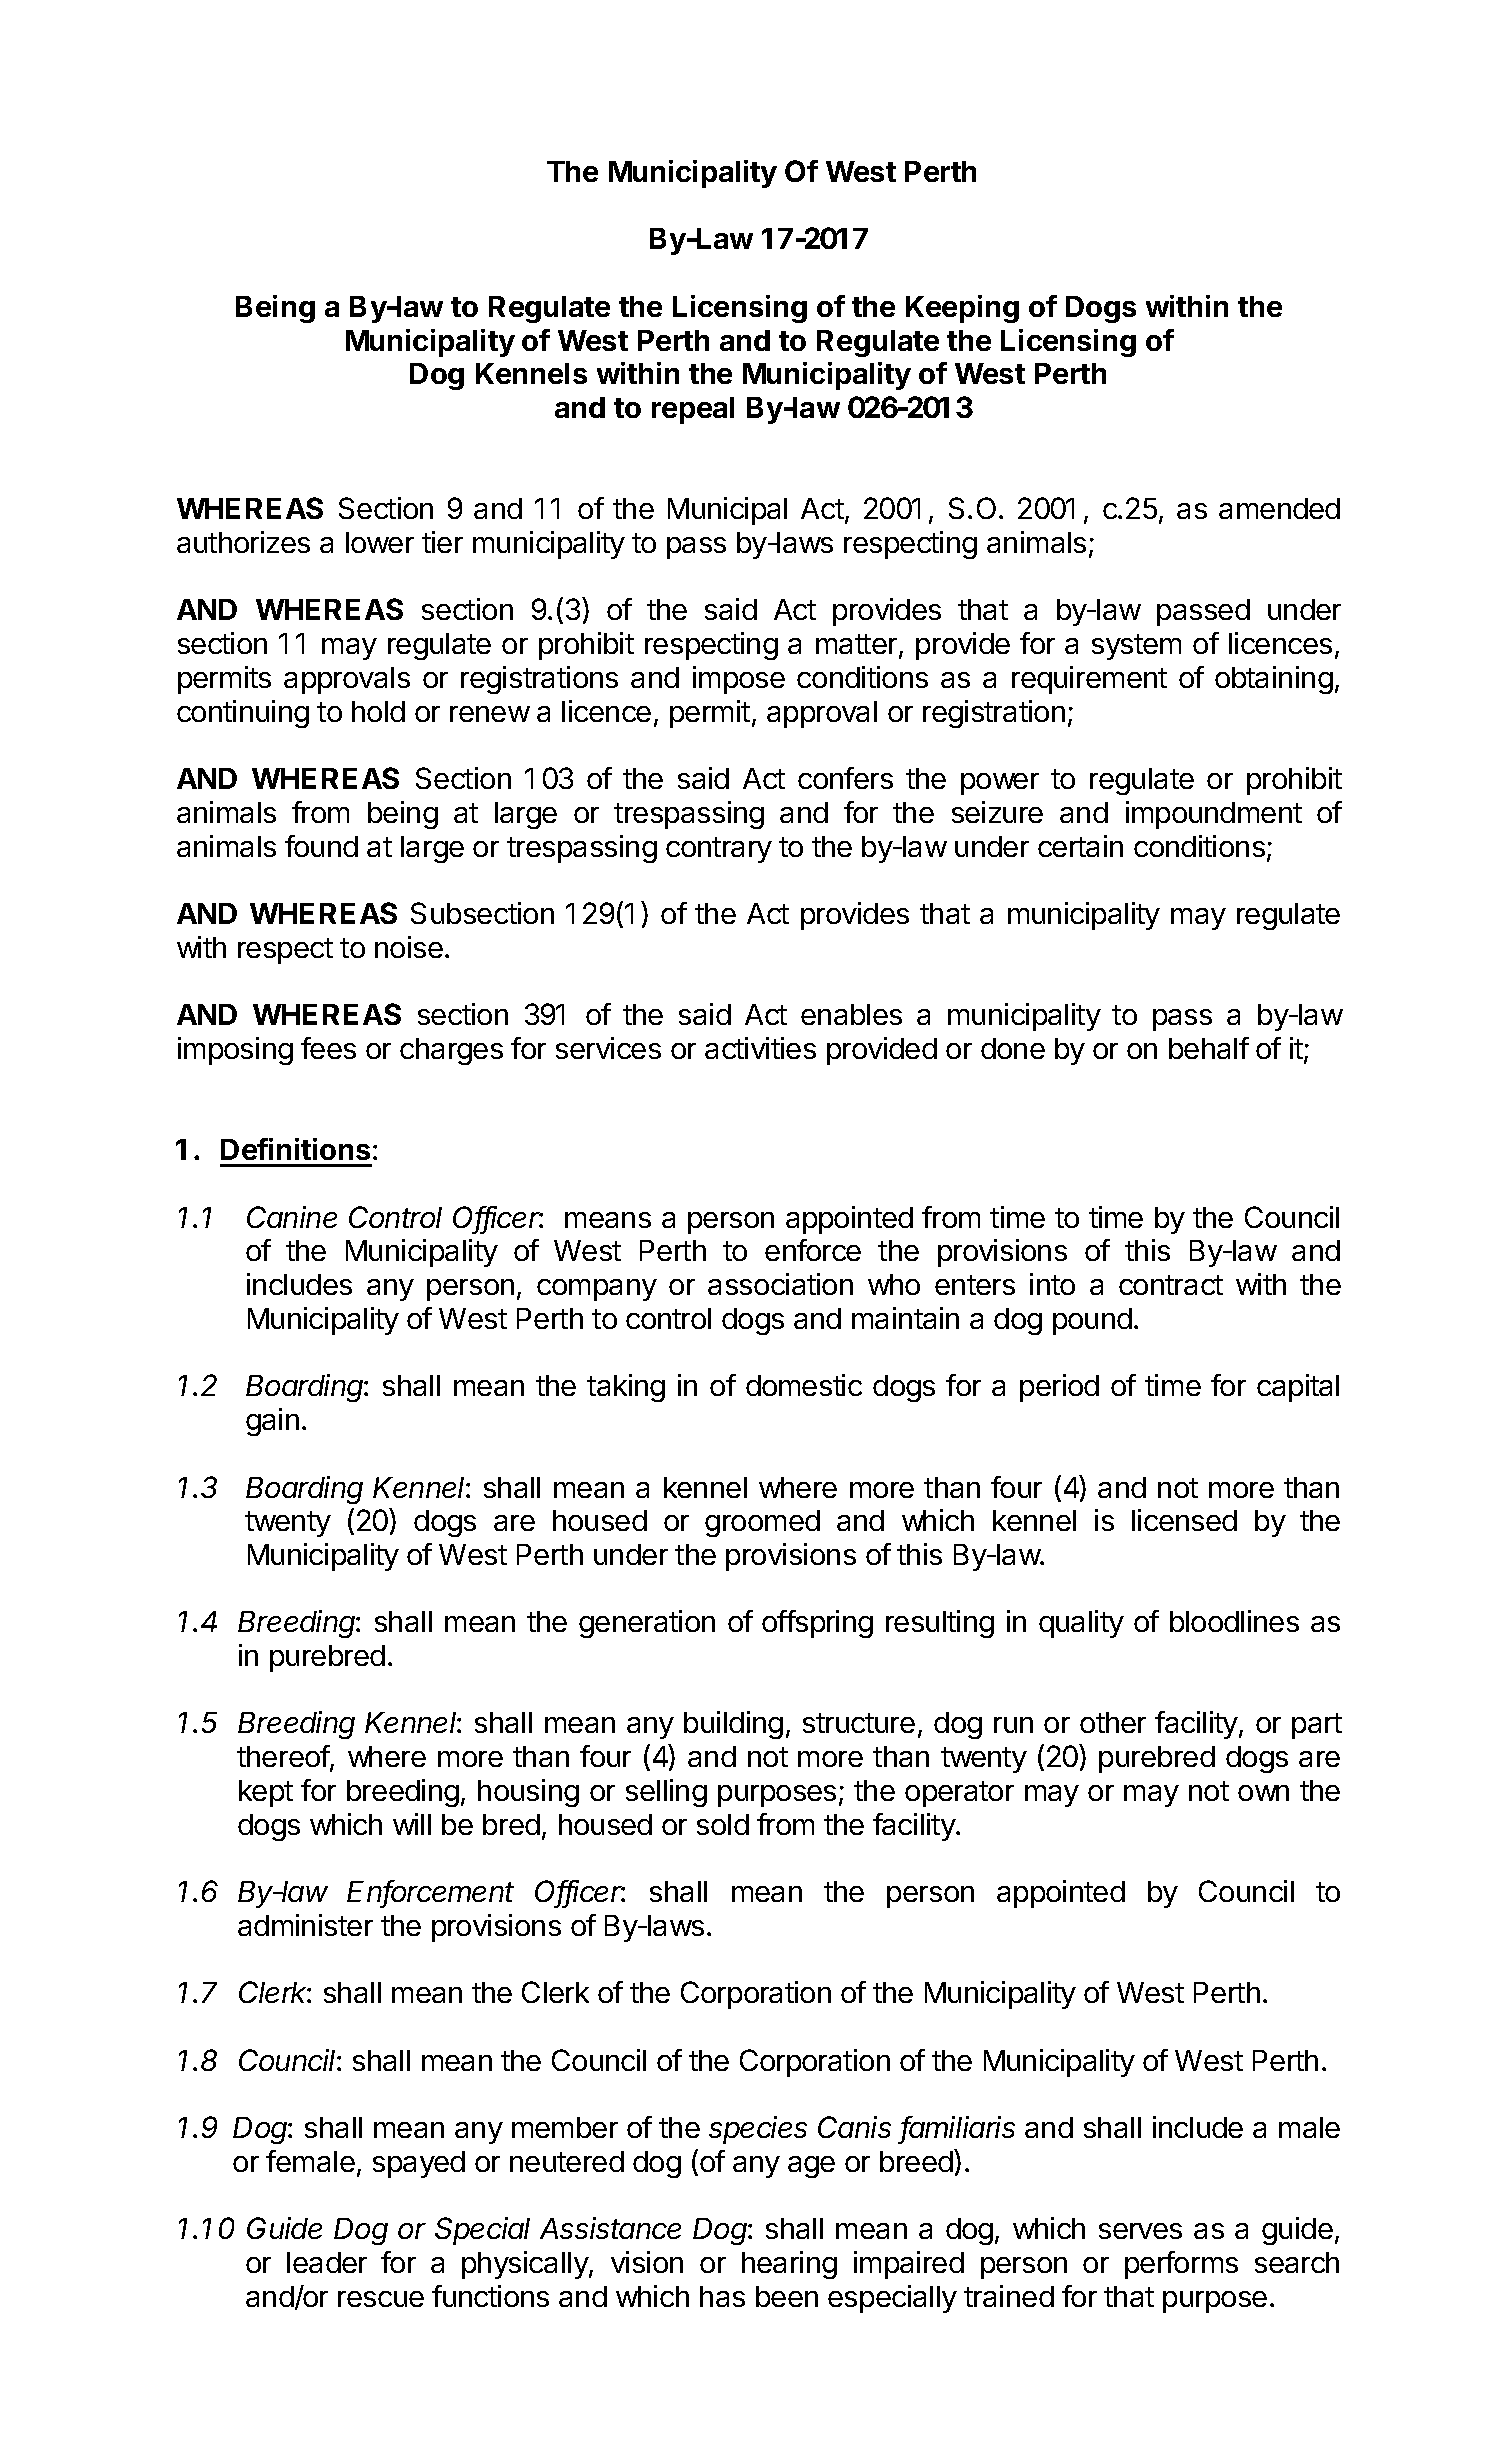 The image size is (1496, 2464). What do you see at coordinates (380, 542) in the page?
I see `lower` at bounding box center [380, 542].
